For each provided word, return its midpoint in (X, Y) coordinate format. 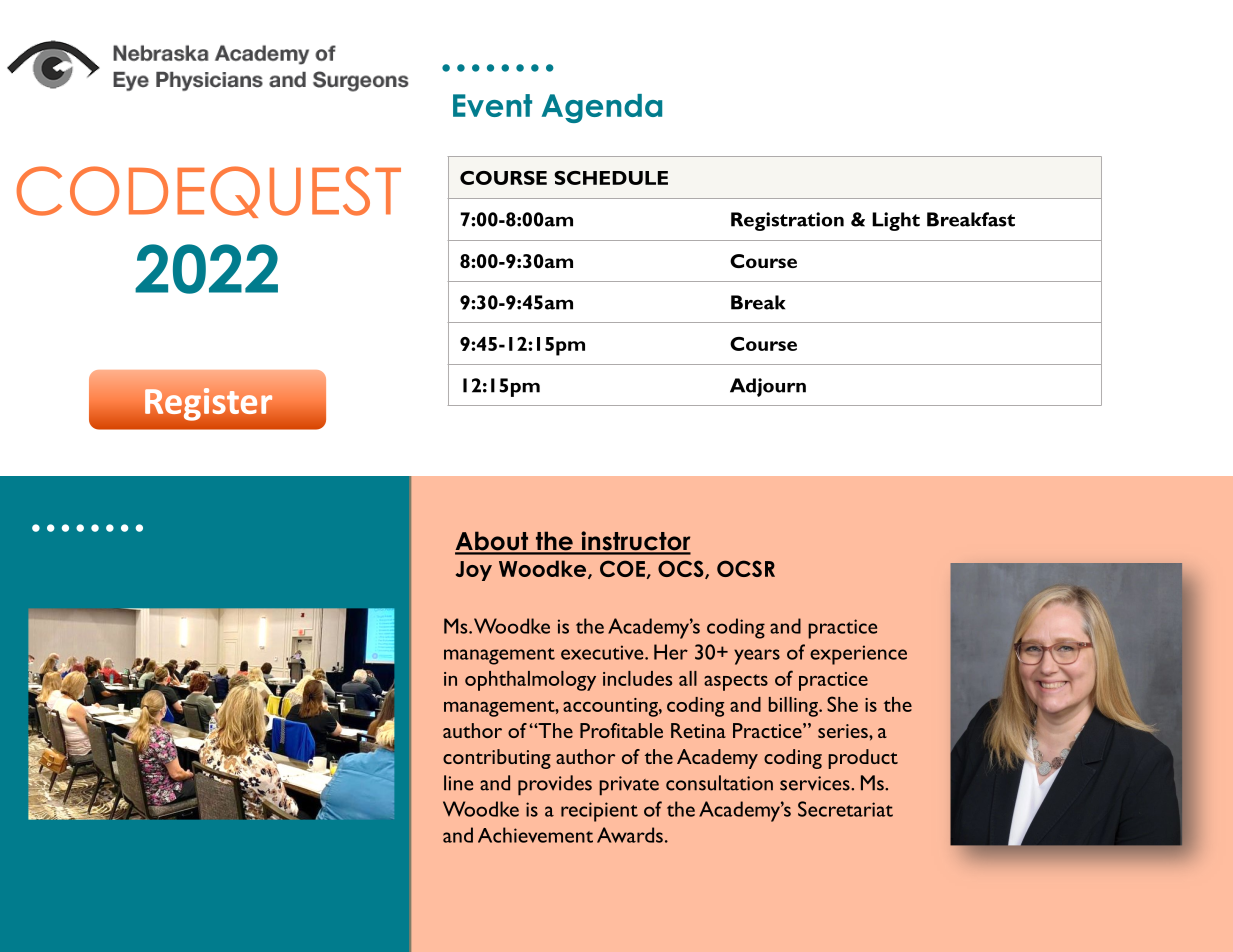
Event (492, 105)
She (842, 704)
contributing (497, 759)
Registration (787, 221)
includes (637, 678)
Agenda (602, 108)
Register (208, 404)
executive (603, 652)
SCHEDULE (611, 178)
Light (896, 221)
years (757, 657)
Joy (474, 571)
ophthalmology (530, 681)
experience (858, 655)
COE (622, 568)
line (458, 783)
